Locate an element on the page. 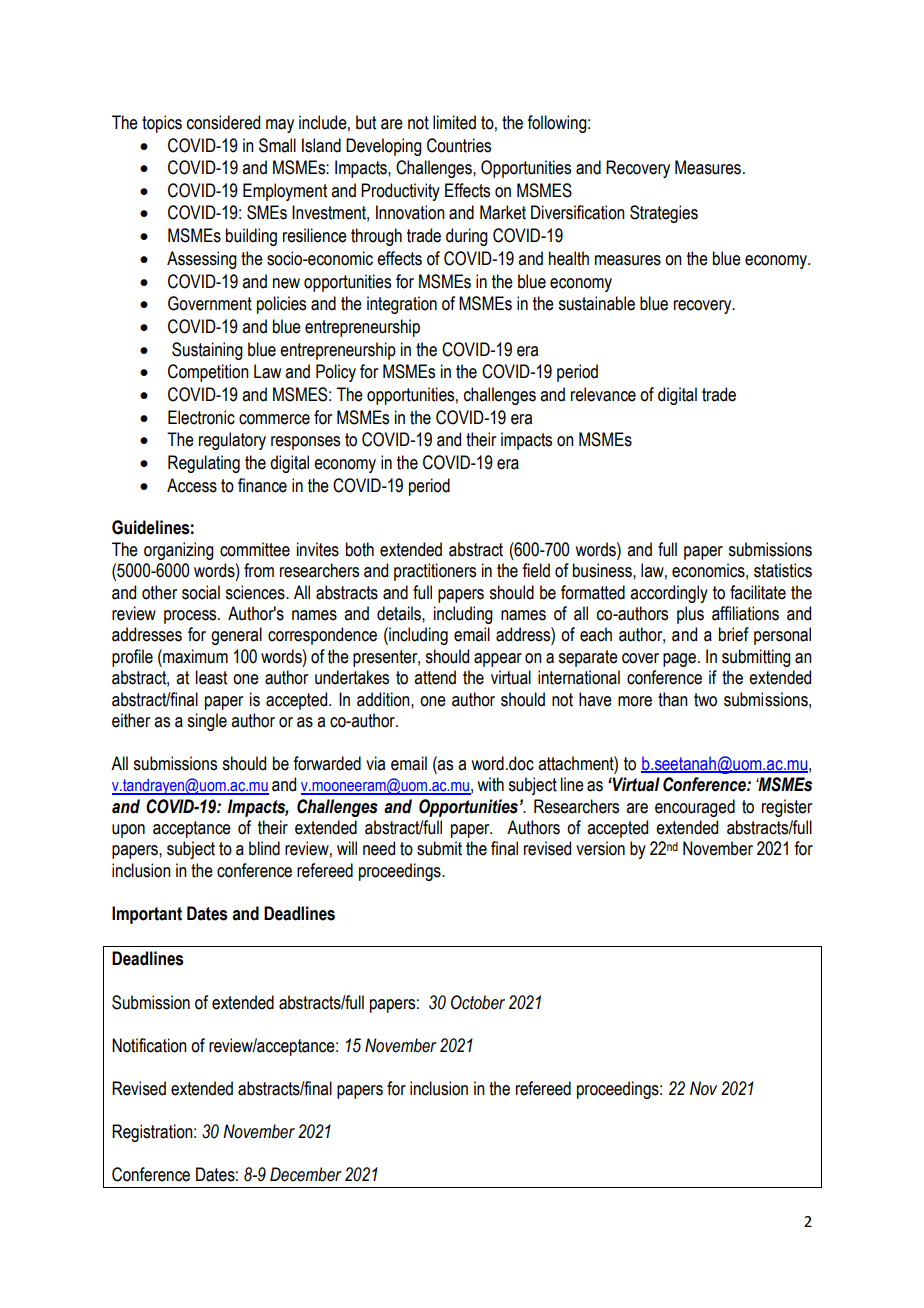  with is located at coordinates (490, 784).
